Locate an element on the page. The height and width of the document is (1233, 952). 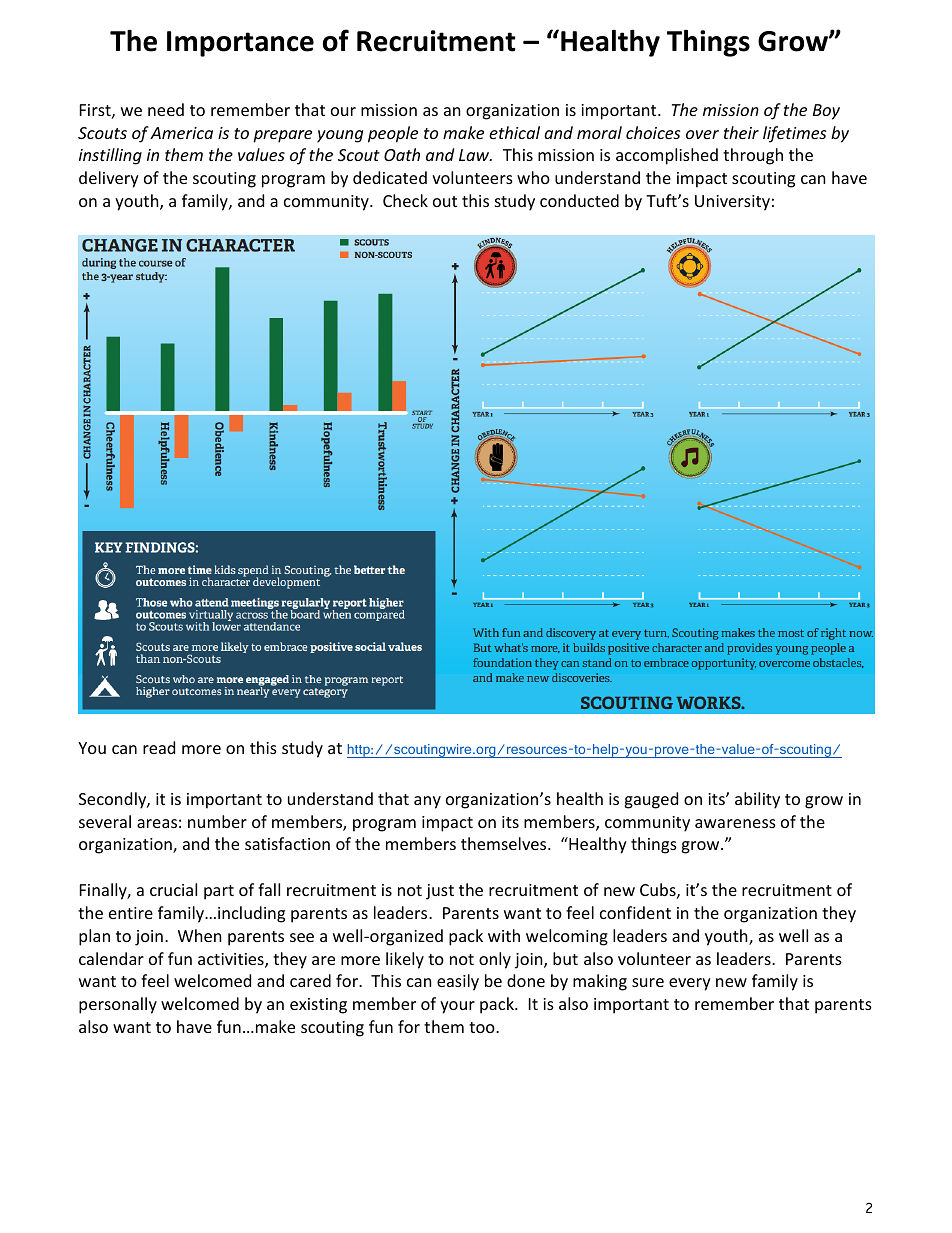
any is located at coordinates (427, 802).
